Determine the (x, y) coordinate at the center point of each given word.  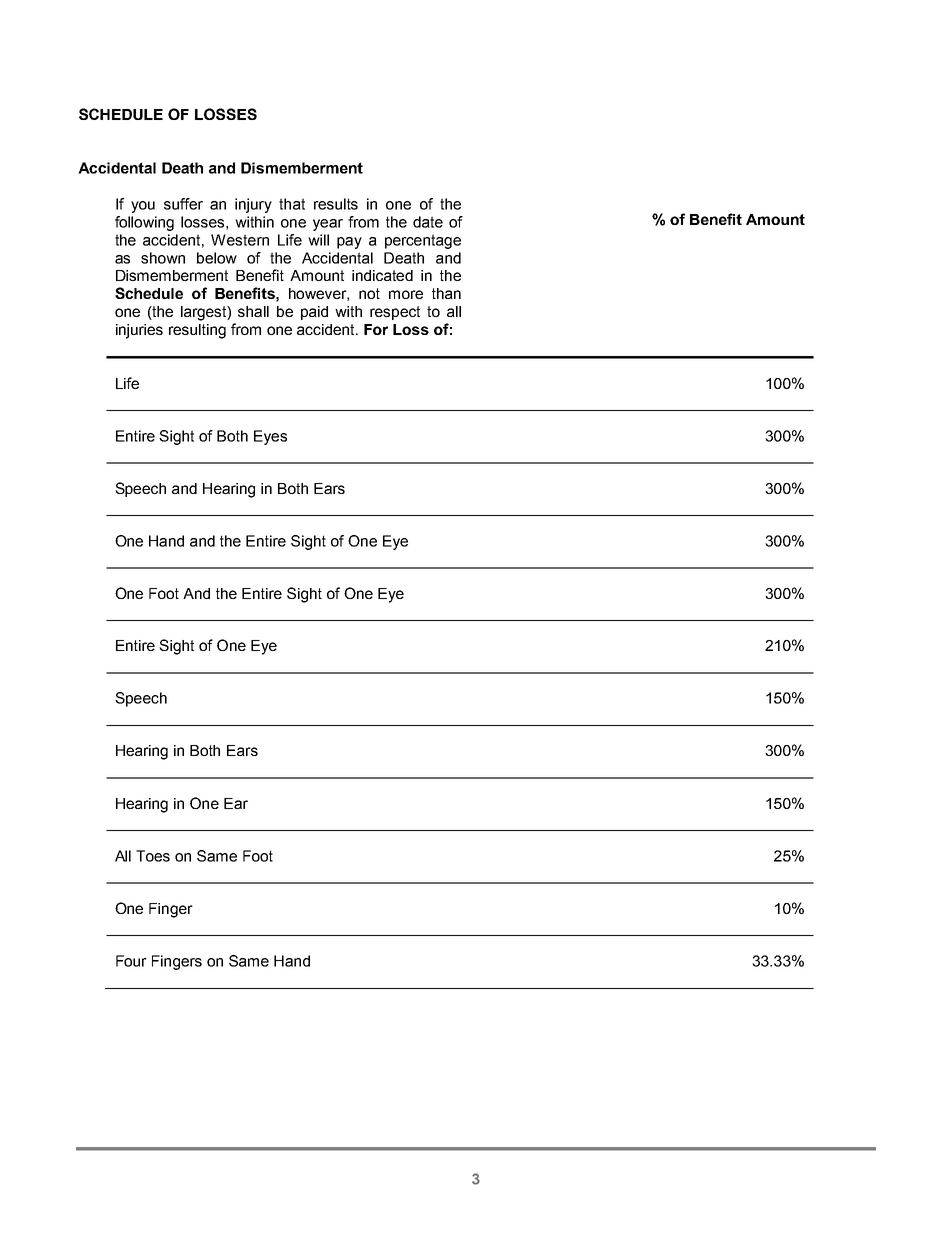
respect (395, 313)
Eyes (270, 437)
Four (131, 961)
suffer (183, 204)
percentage (423, 241)
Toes (153, 856)
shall (253, 311)
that (292, 204)
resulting (197, 331)
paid (314, 313)
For (376, 329)
